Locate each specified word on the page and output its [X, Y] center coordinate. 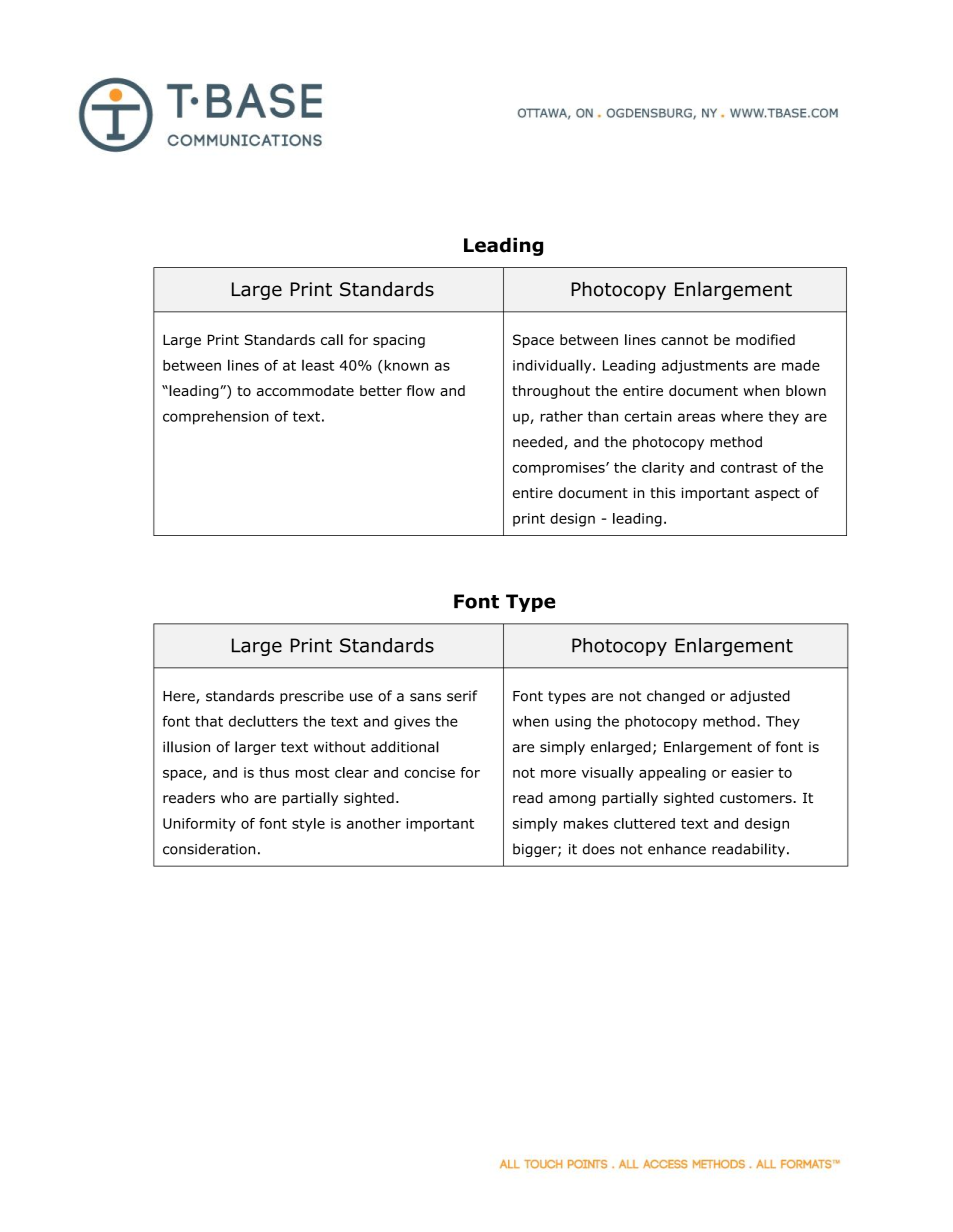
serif [462, 696]
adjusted [760, 697]
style [308, 825]
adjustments [705, 367]
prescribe [312, 697]
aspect [777, 494]
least [318, 365]
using [573, 723]
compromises [560, 469]
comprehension [216, 418]
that [209, 721]
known [406, 365]
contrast [749, 468]
